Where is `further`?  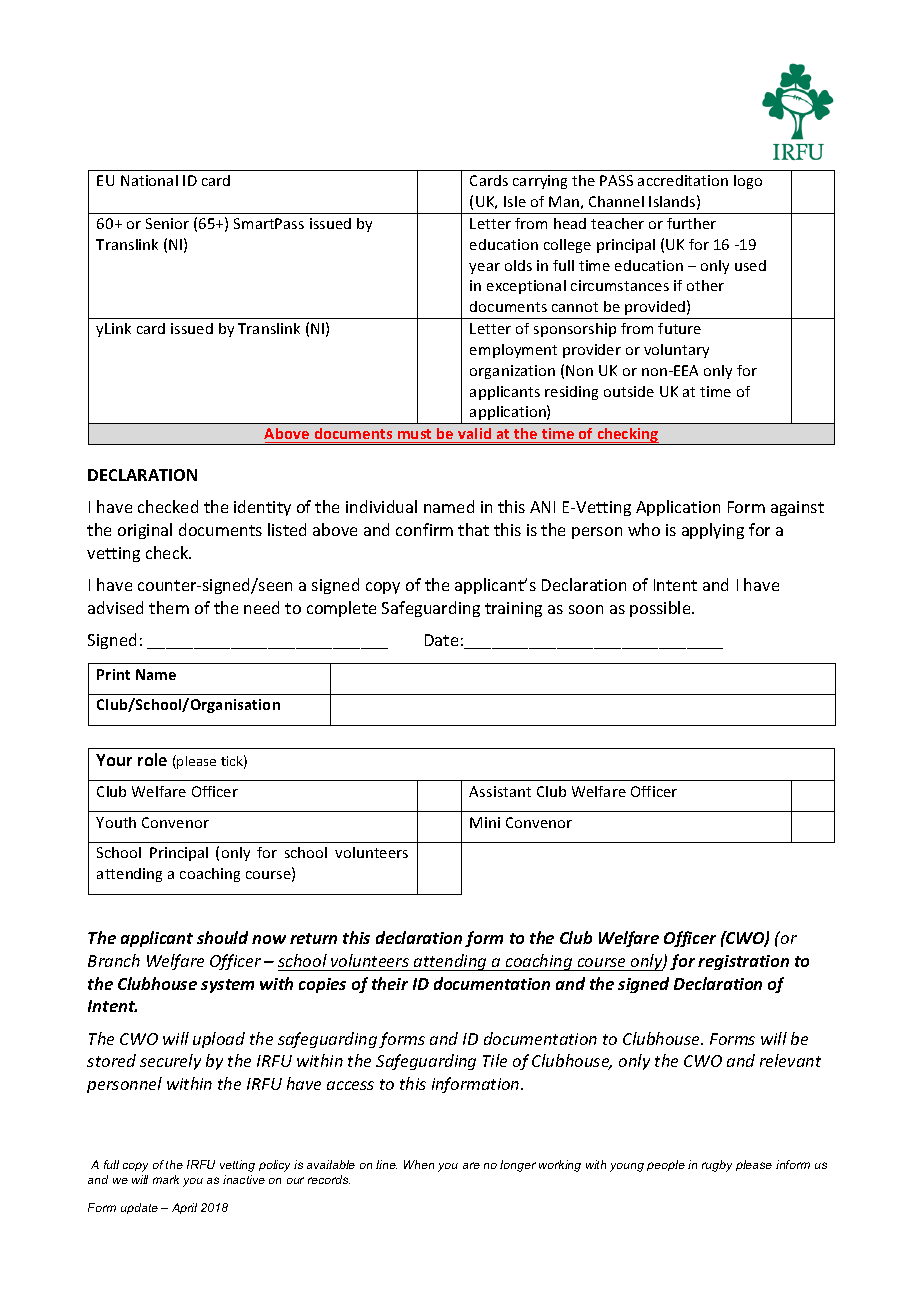
further is located at coordinates (691, 223).
